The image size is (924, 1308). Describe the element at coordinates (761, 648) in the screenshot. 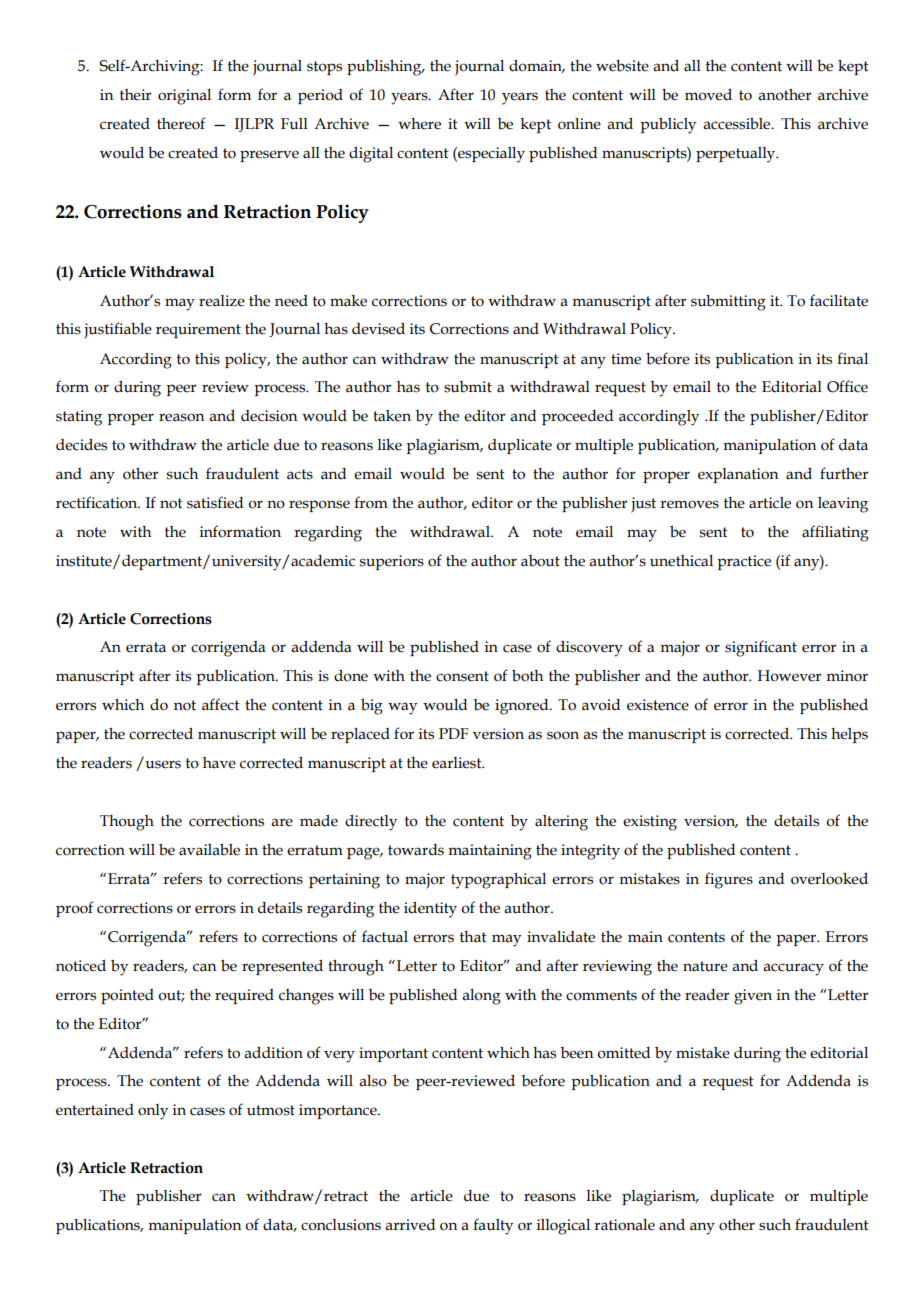

I see `significant` at that location.
